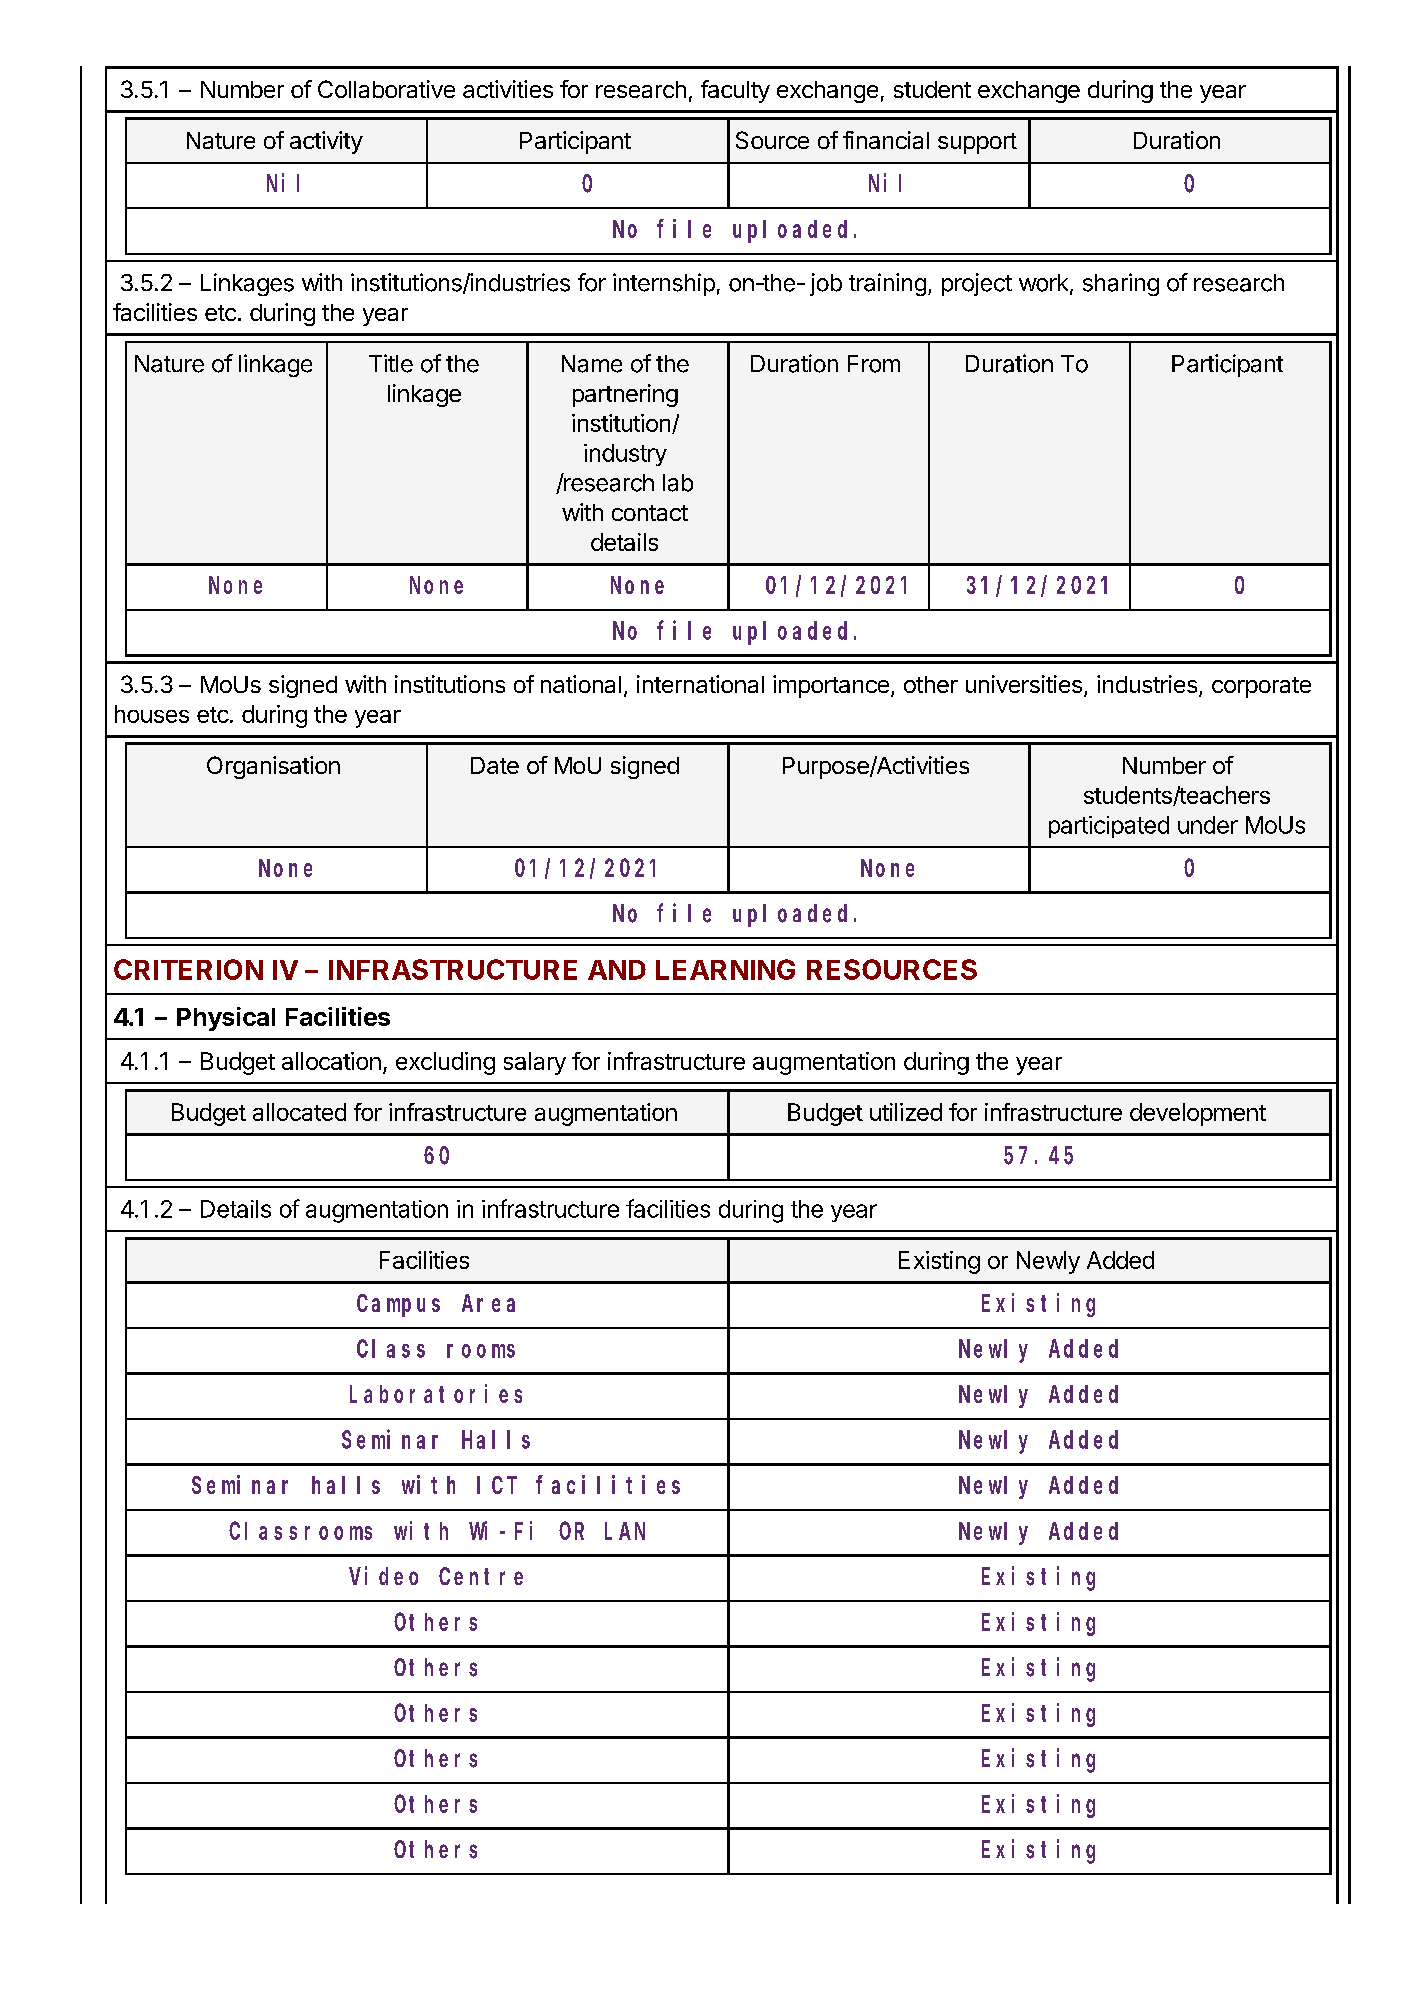  I want to click on activity, so click(326, 142).
